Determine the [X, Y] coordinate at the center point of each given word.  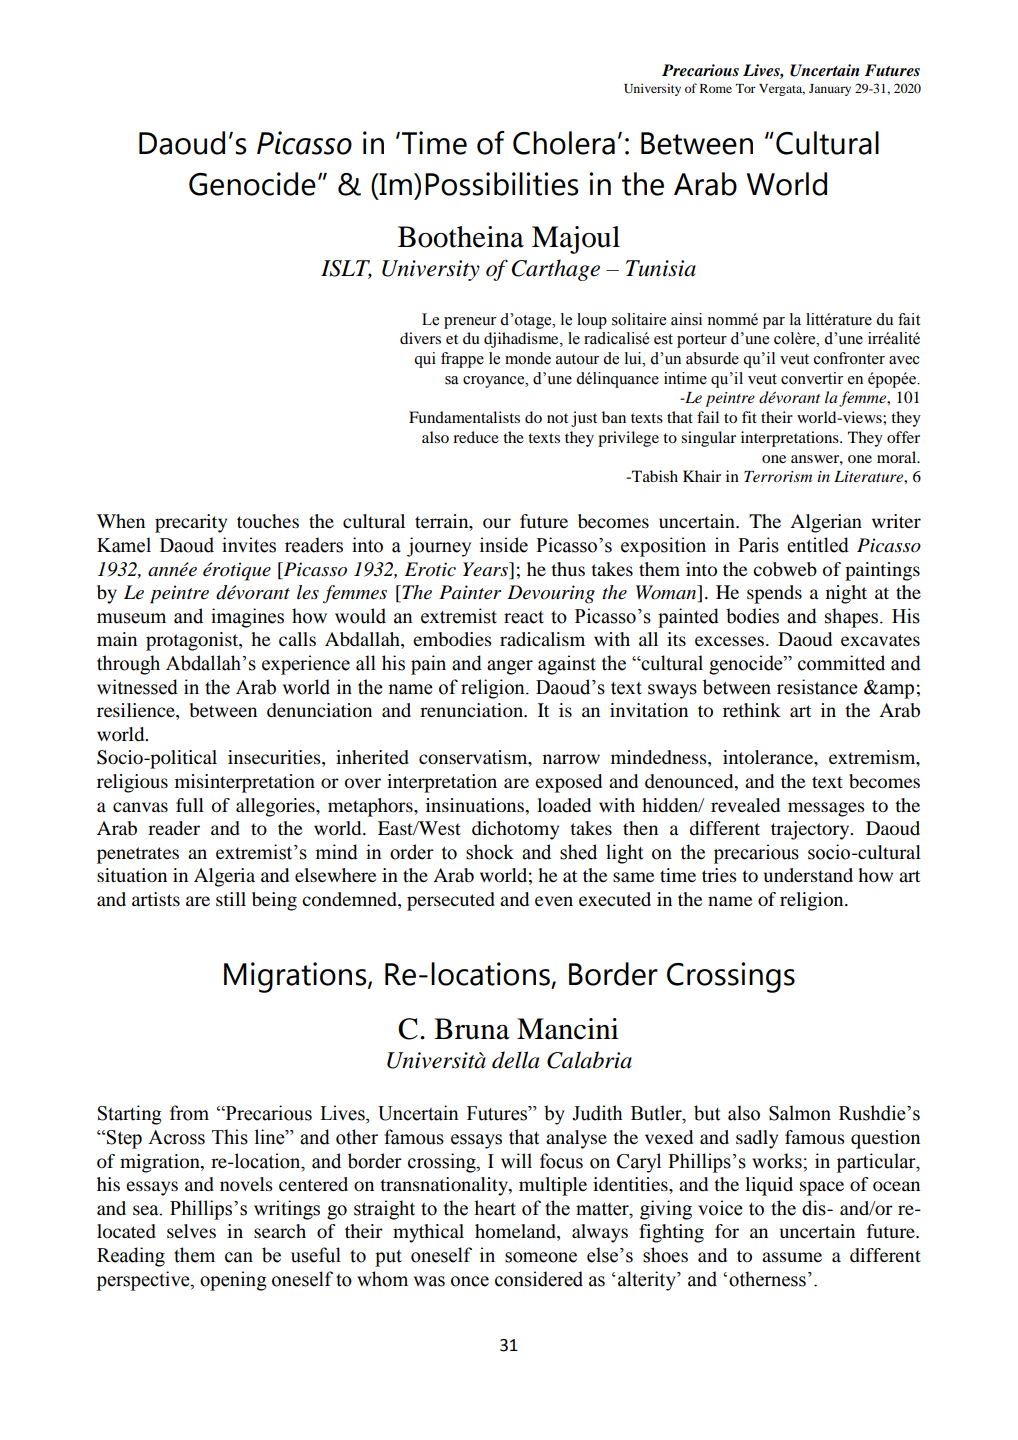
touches [268, 521]
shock [490, 852]
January [830, 90]
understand [808, 875]
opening [233, 1281]
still [231, 899]
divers [420, 338]
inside [504, 545]
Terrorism [778, 476]
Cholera [564, 143]
